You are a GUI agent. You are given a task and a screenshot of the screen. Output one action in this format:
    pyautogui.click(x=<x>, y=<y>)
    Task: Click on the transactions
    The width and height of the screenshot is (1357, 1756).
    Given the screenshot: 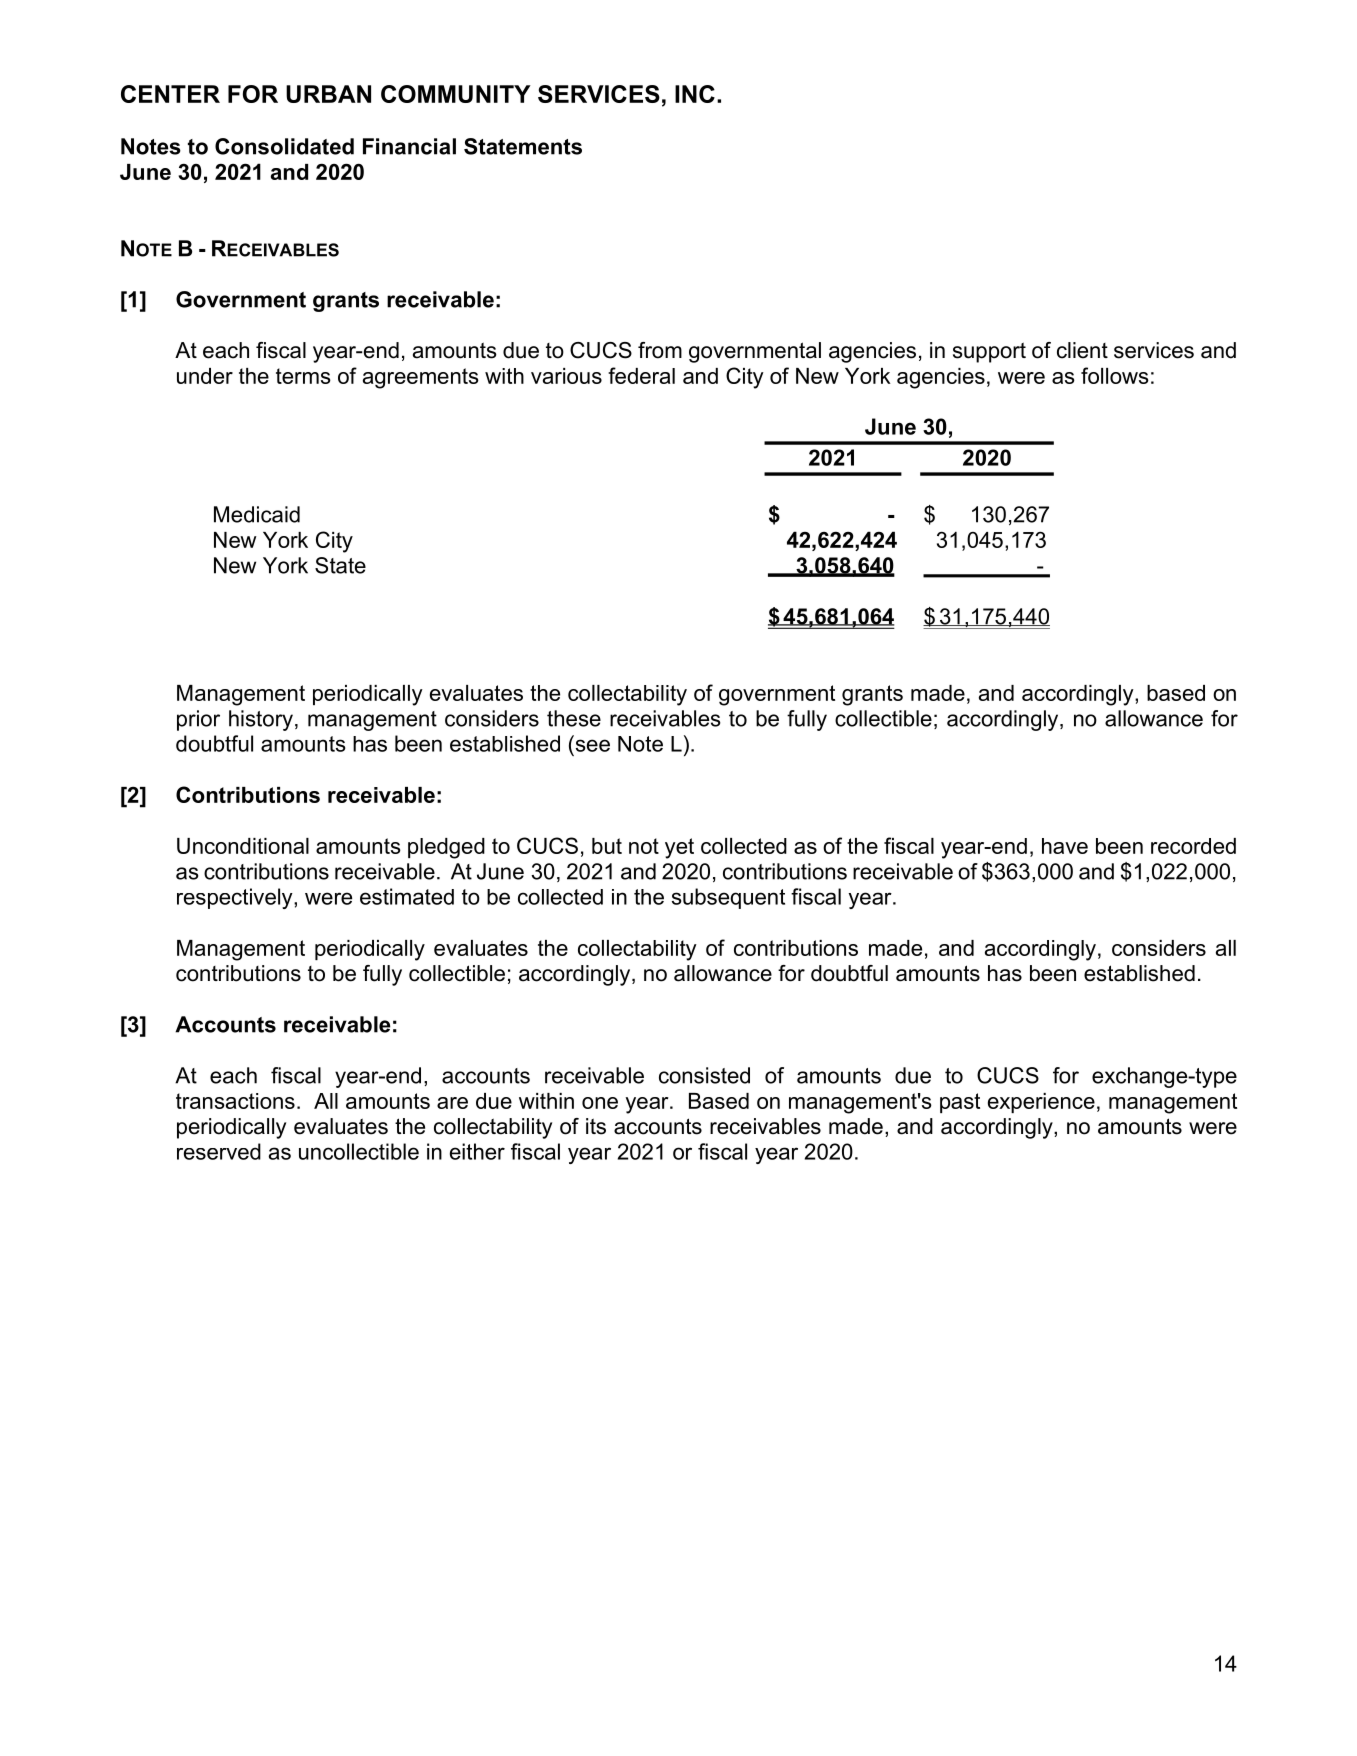 What is the action you would take?
    pyautogui.click(x=235, y=1101)
